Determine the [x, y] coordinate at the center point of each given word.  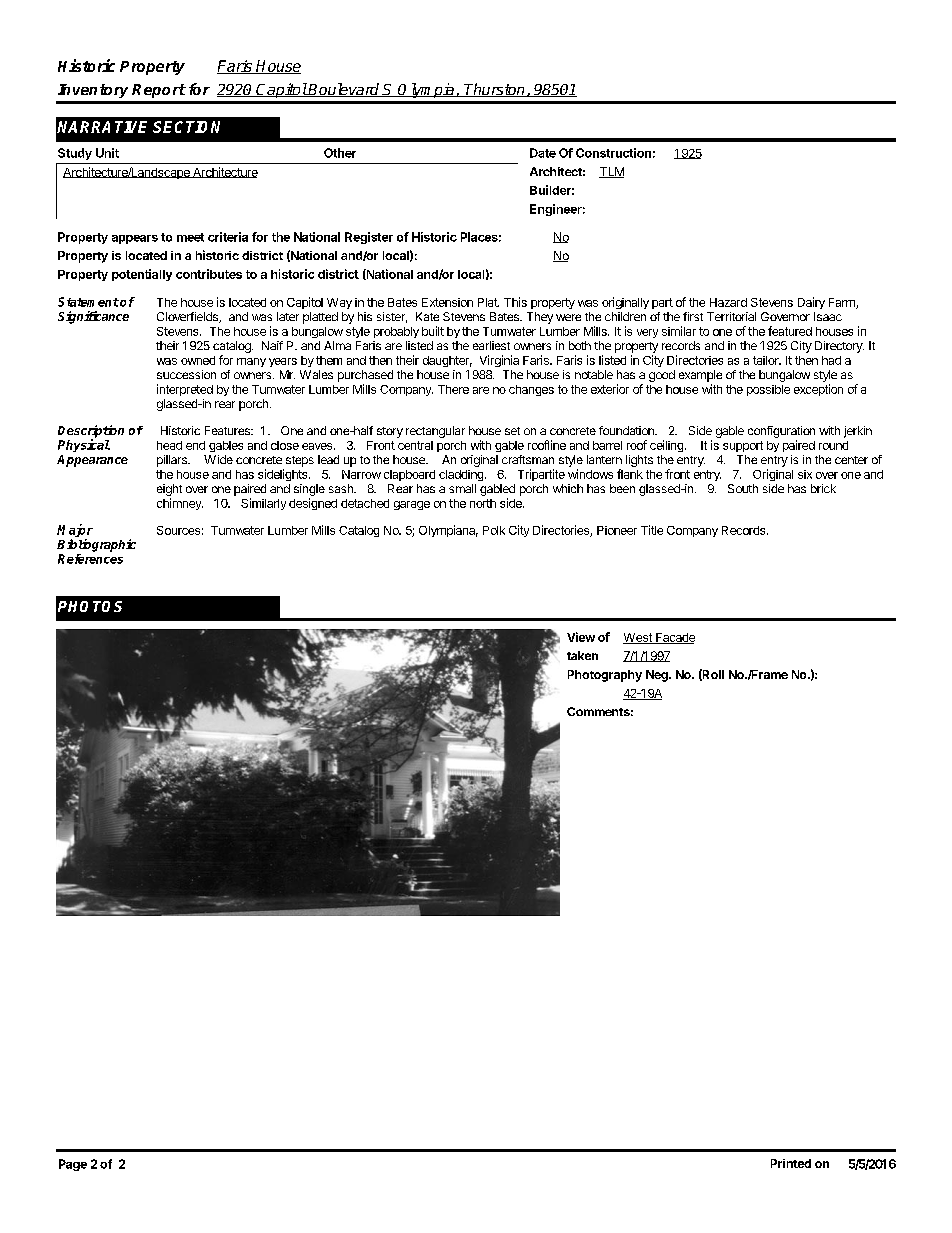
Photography [605, 676]
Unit [107, 153]
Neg [658, 676]
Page [73, 1165]
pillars [173, 461]
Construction [613, 153]
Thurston [495, 90]
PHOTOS [90, 606]
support [743, 446]
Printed [791, 1163]
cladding [461, 475]
